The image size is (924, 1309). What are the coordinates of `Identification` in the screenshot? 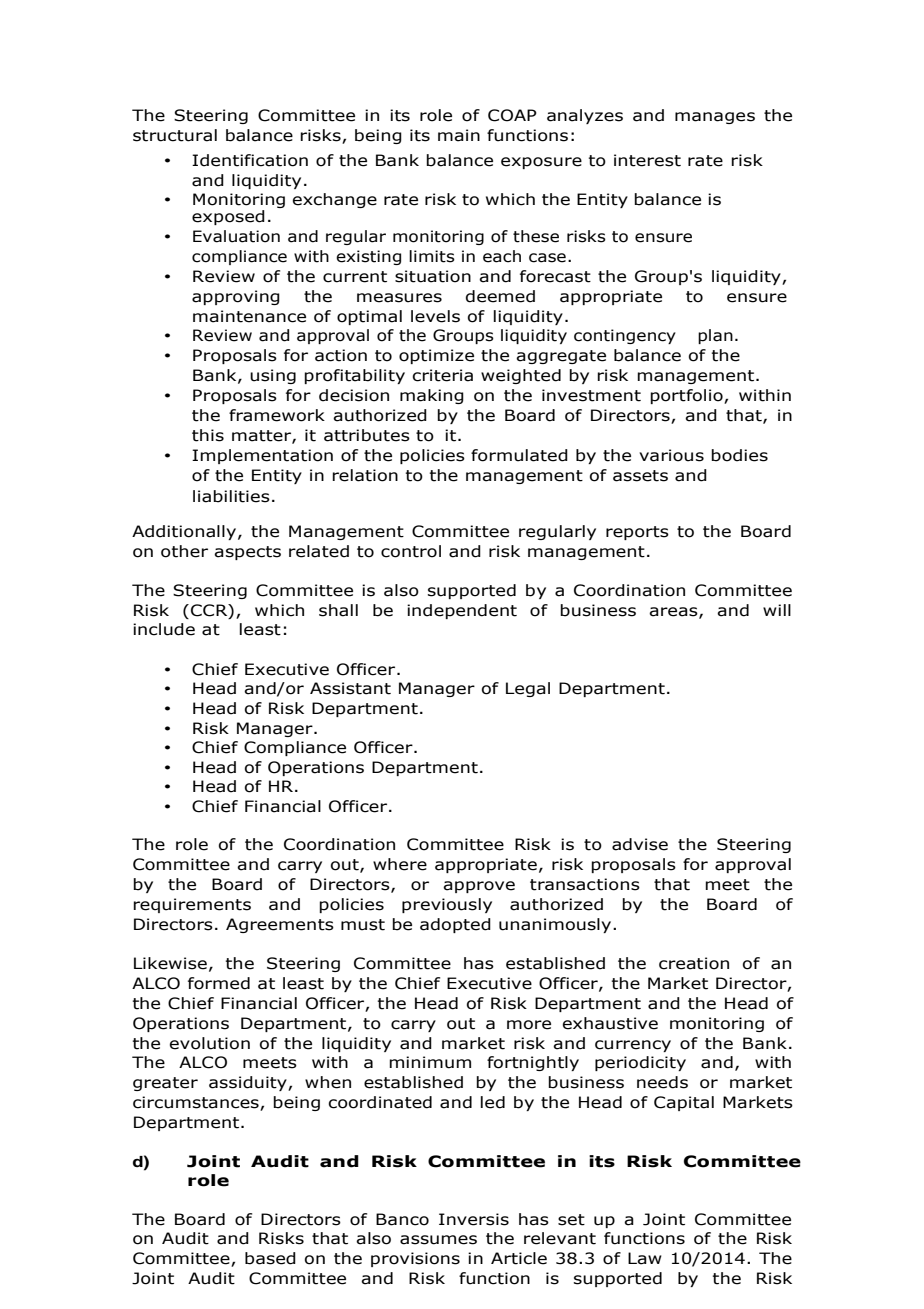 It's located at (250, 160).
